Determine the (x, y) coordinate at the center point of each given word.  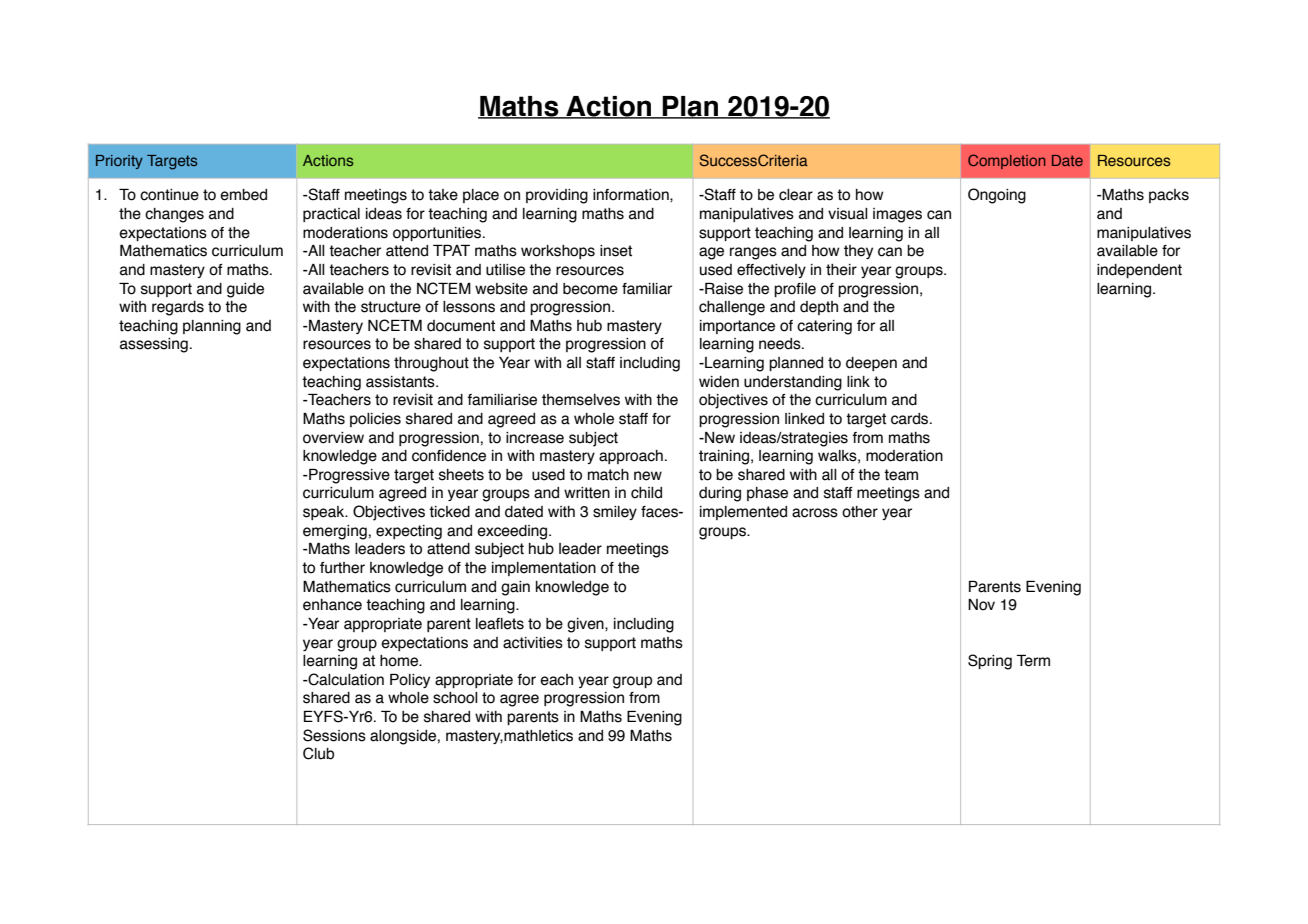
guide (245, 290)
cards (911, 419)
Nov (981, 605)
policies (375, 420)
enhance (332, 605)
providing (557, 196)
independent (1139, 271)
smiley (615, 513)
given (586, 625)
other (860, 512)
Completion (1007, 161)
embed (243, 195)
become (590, 289)
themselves (581, 400)
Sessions (334, 735)
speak (325, 513)
